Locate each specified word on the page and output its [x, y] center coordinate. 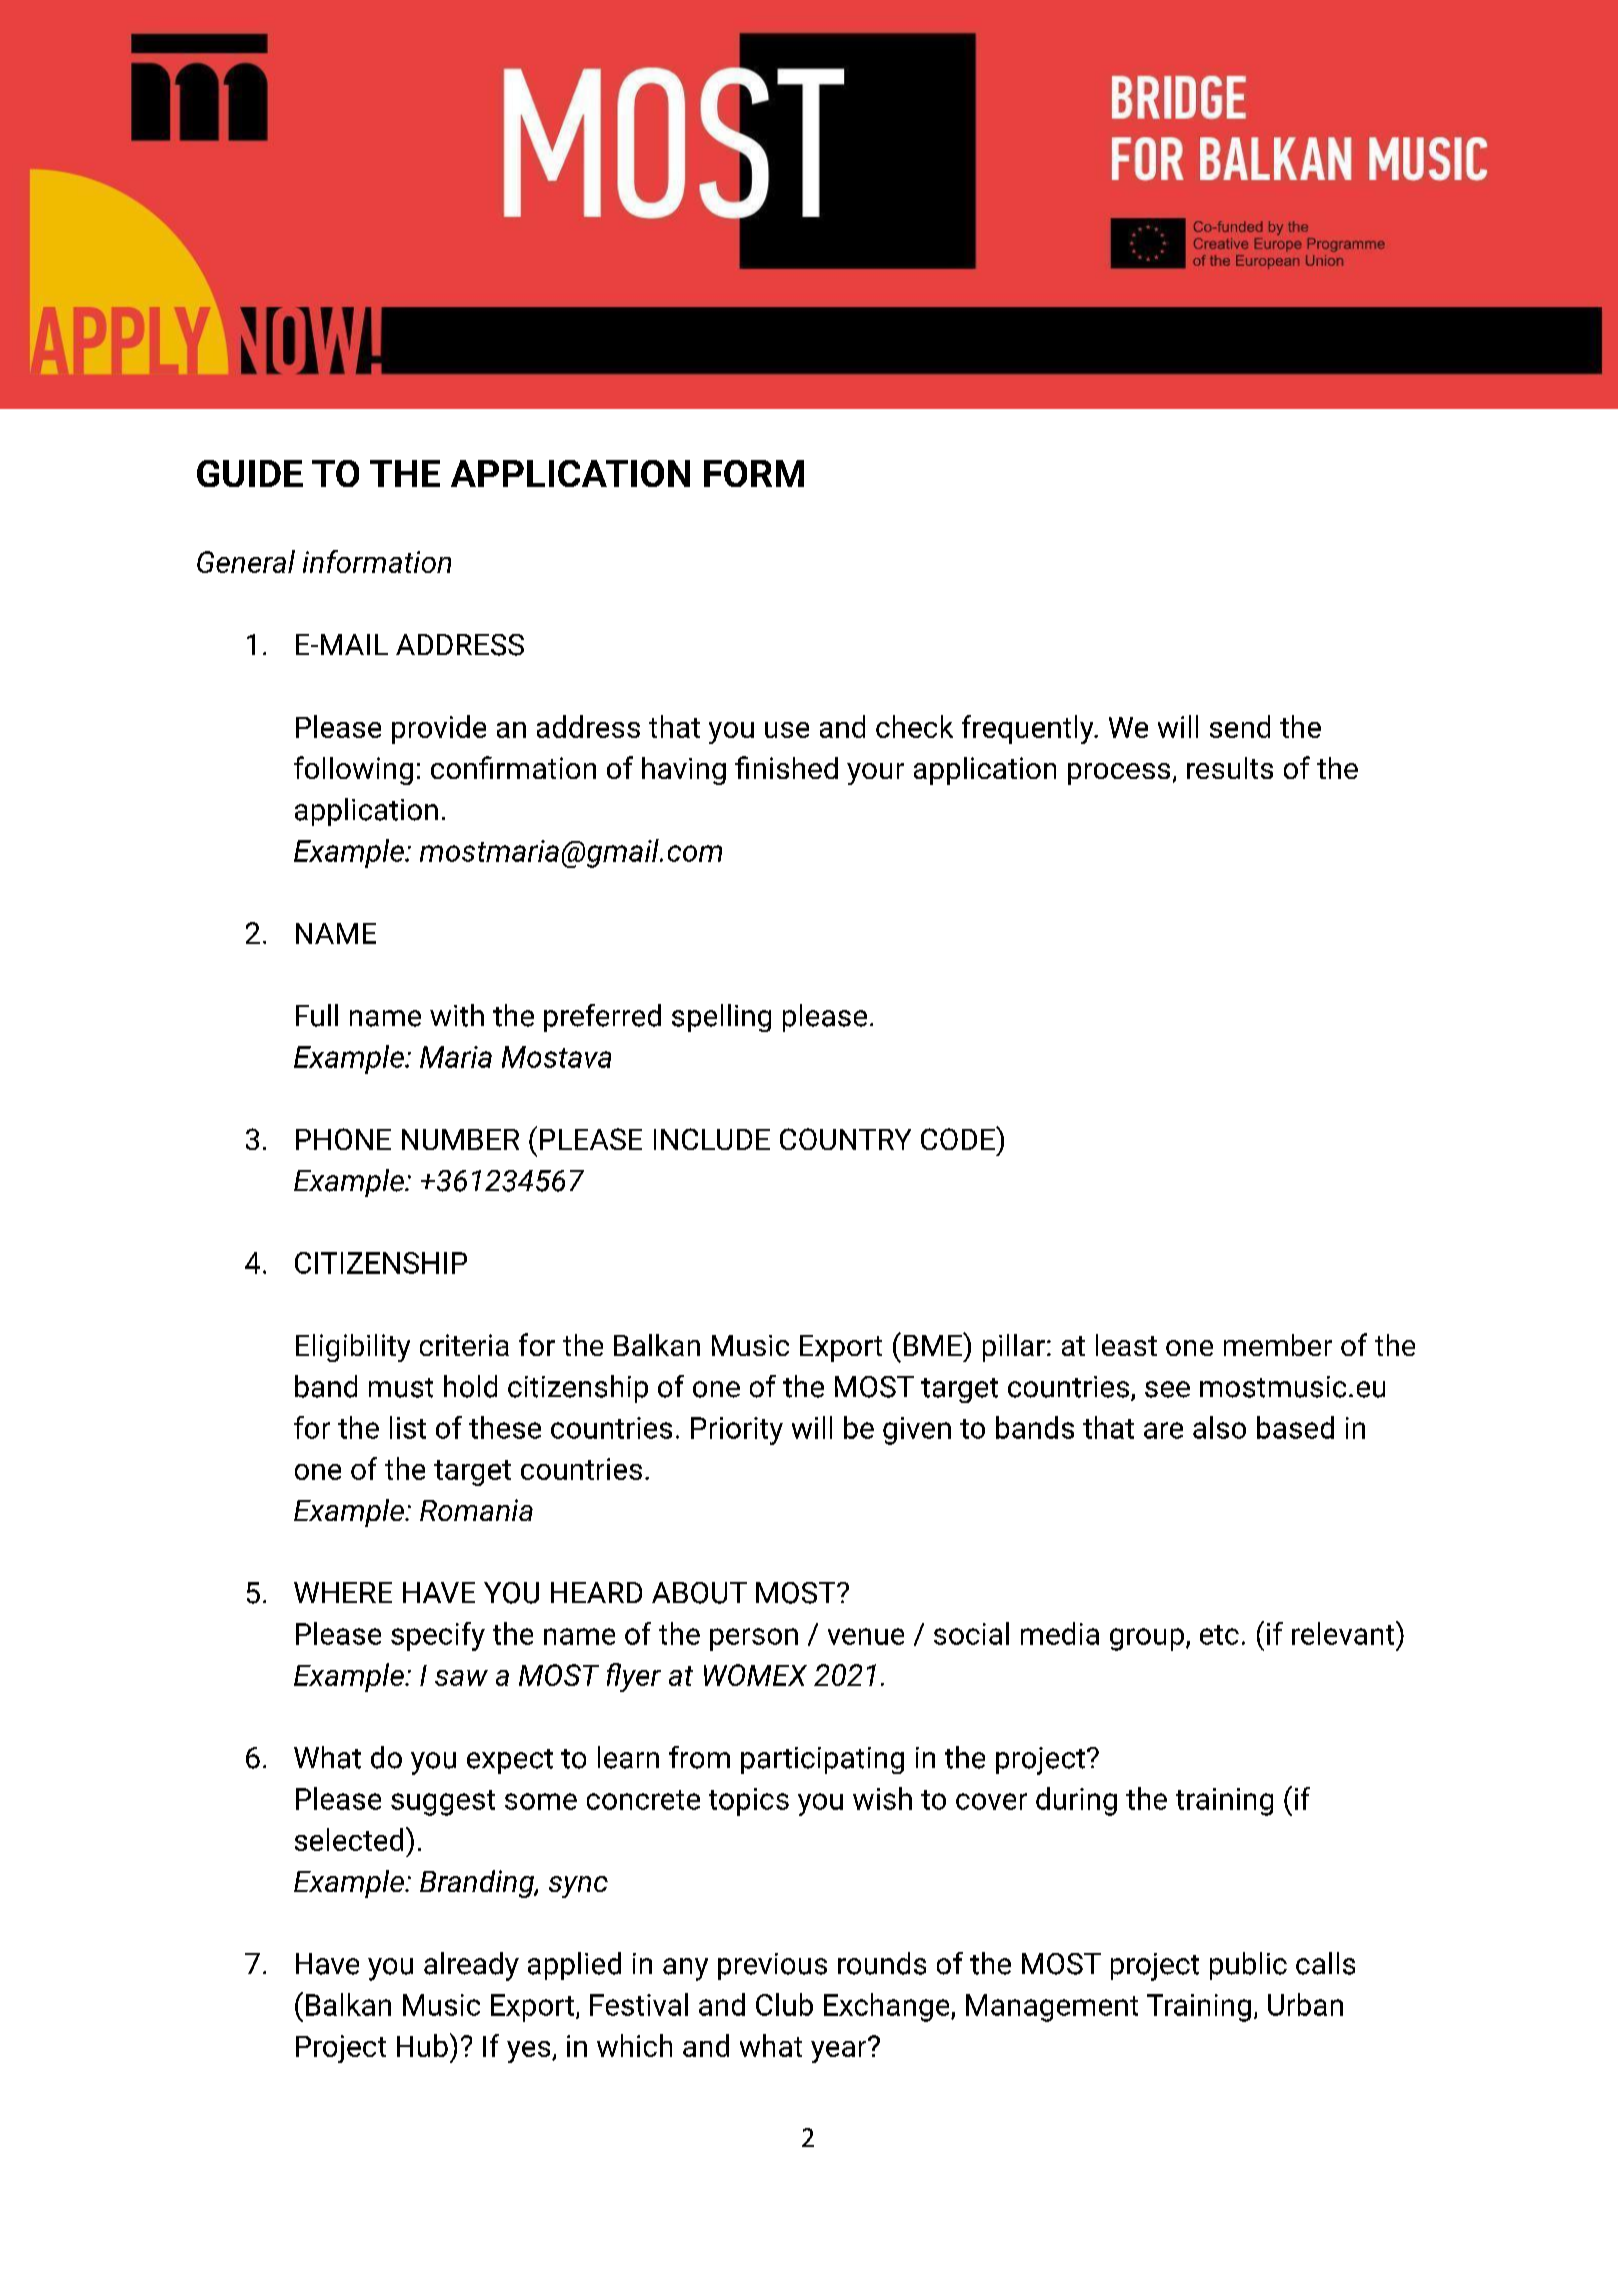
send [1240, 726]
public [1248, 1966]
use [787, 730]
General [246, 561]
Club [784, 2004]
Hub [422, 2045]
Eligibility [353, 1348]
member [1278, 1345]
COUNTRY [845, 1139]
